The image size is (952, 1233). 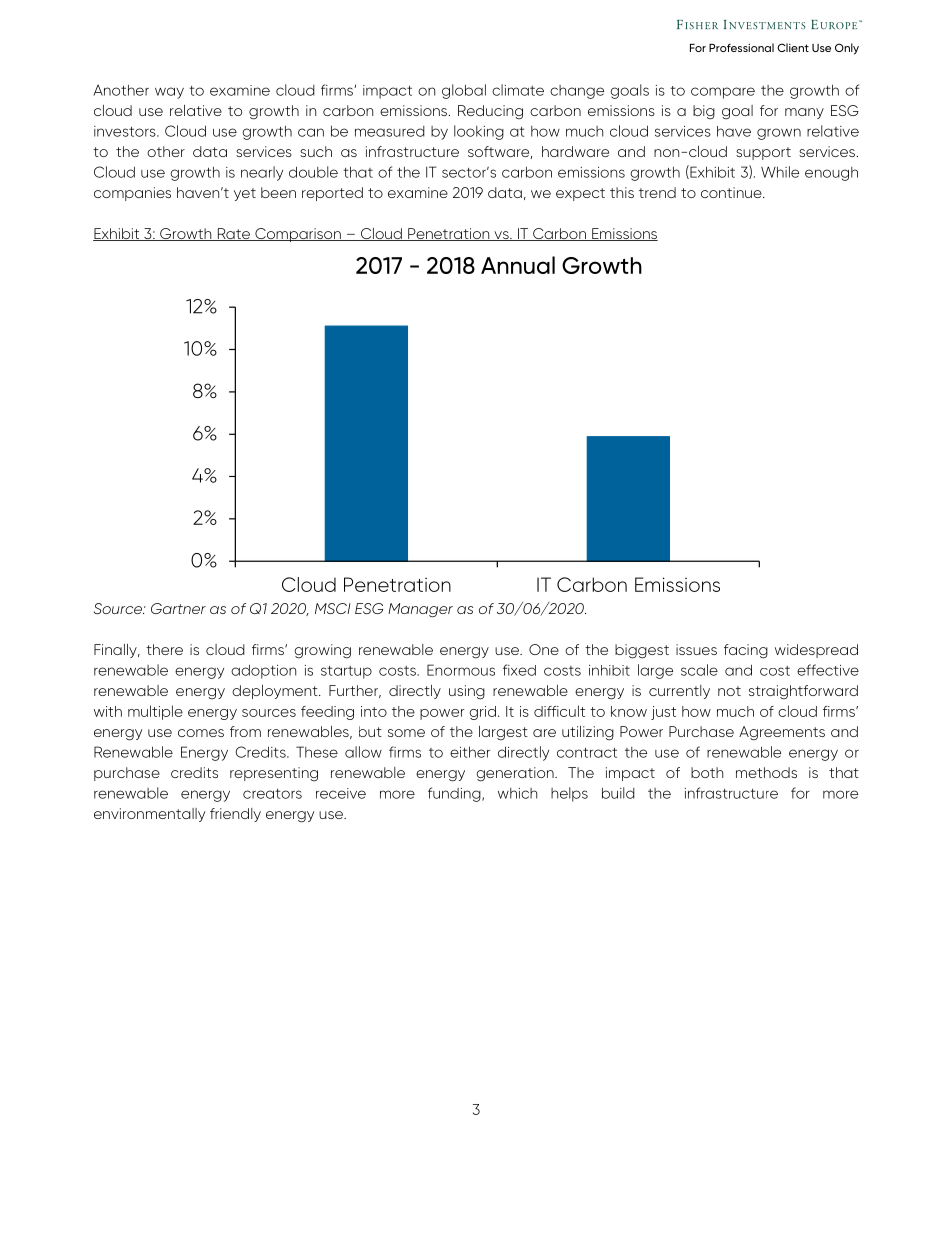 What do you see at coordinates (518, 265) in the page?
I see `Annual` at bounding box center [518, 265].
